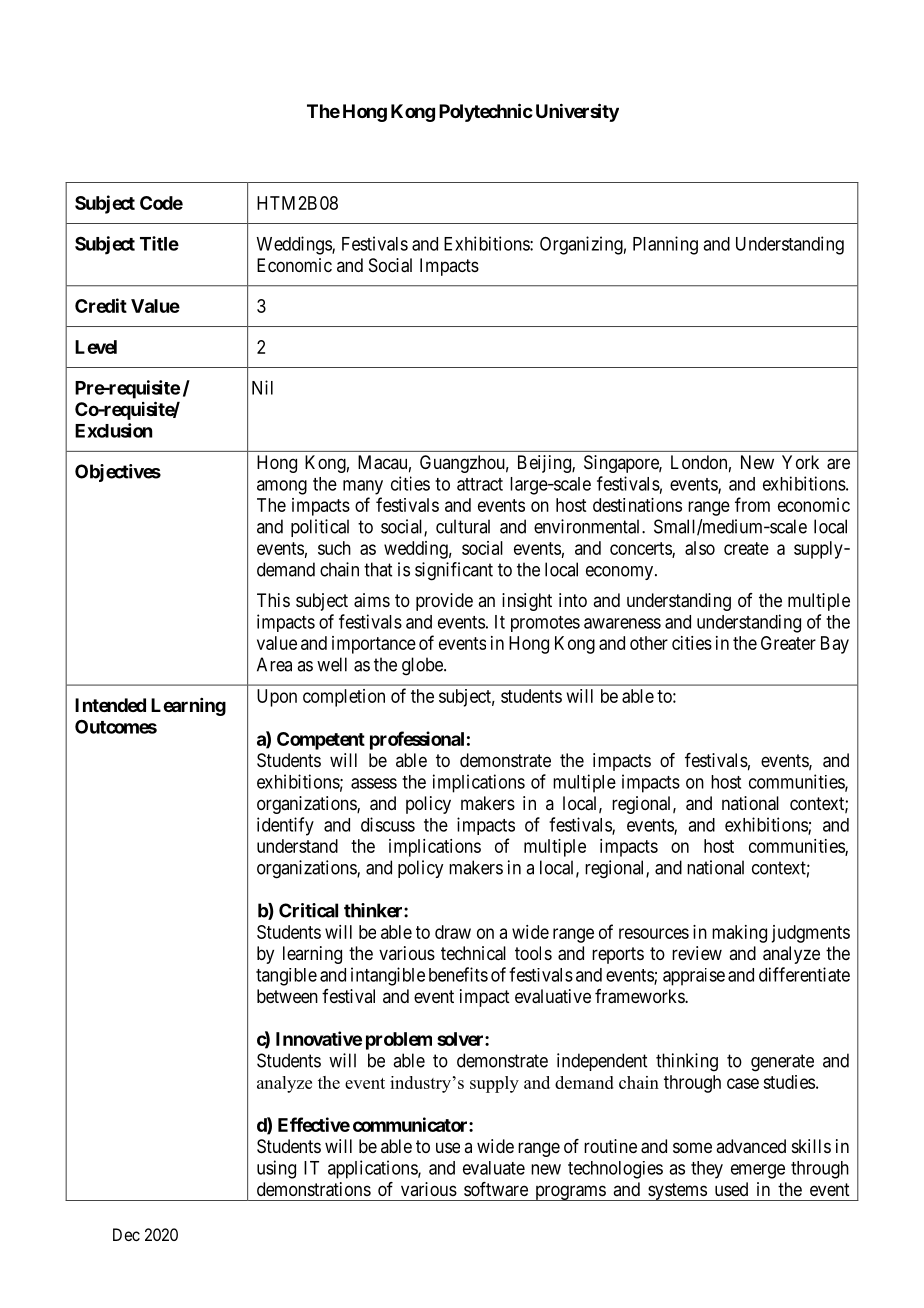  What do you see at coordinates (126, 1234) in the image?
I see `Dec` at bounding box center [126, 1234].
